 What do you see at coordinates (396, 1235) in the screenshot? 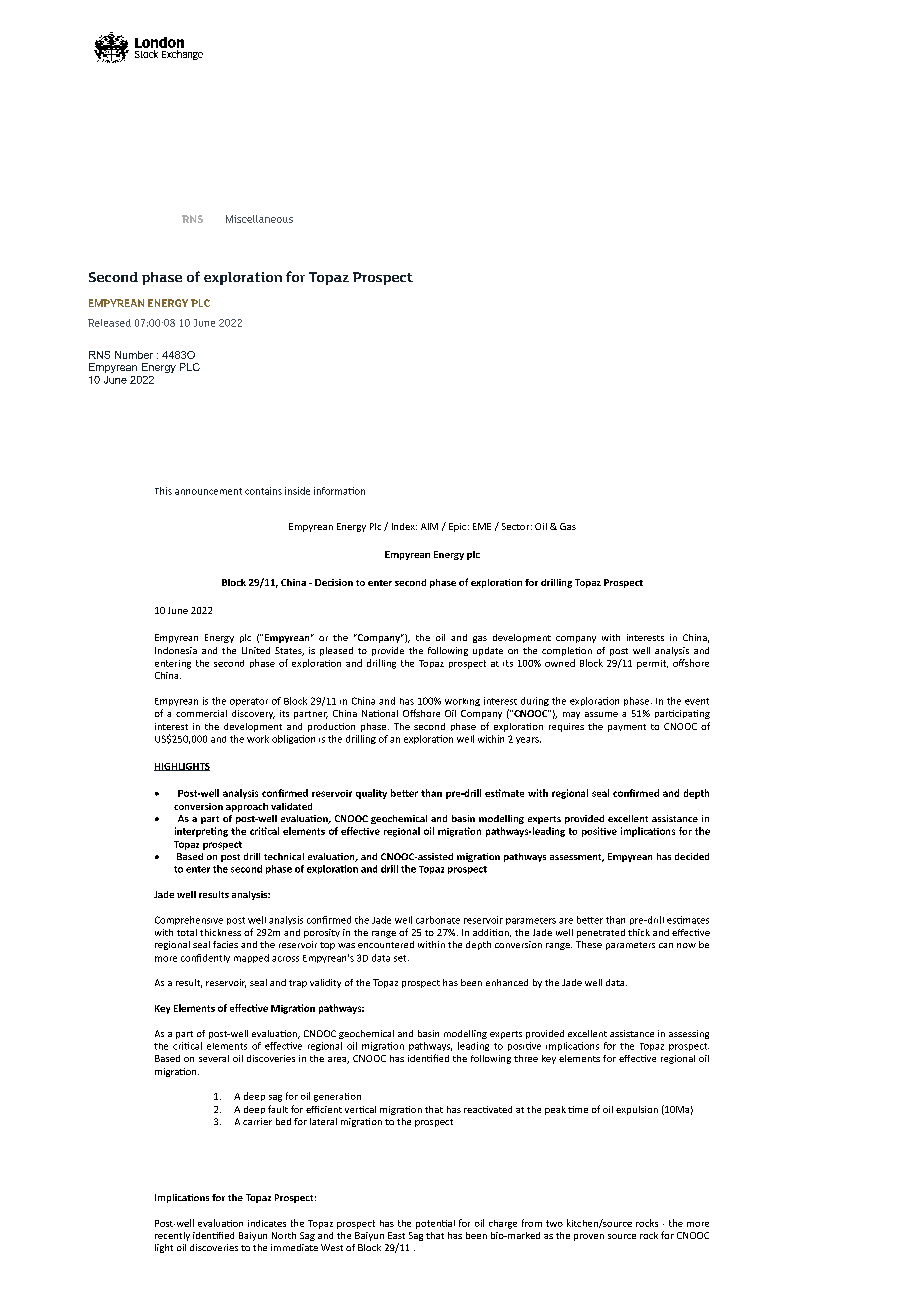
I see `East` at bounding box center [396, 1235].
